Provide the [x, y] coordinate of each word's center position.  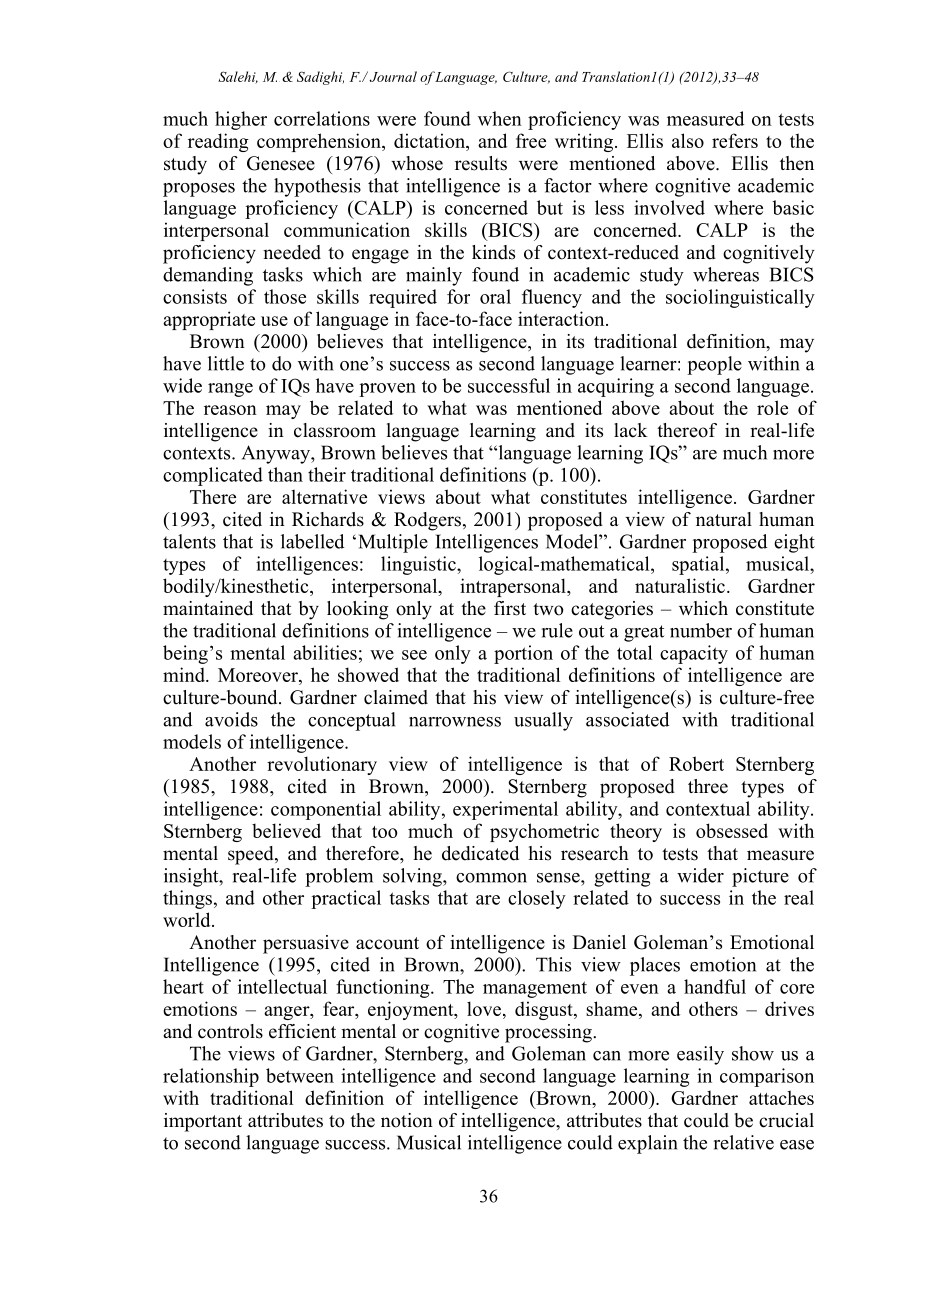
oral [495, 296]
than [285, 474]
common [491, 878]
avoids [231, 719]
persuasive [306, 944]
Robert [696, 763]
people [714, 365]
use [274, 321]
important [203, 1122]
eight [794, 543]
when [500, 118]
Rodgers [427, 521]
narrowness [455, 722]
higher [241, 120]
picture [760, 877]
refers [735, 140]
